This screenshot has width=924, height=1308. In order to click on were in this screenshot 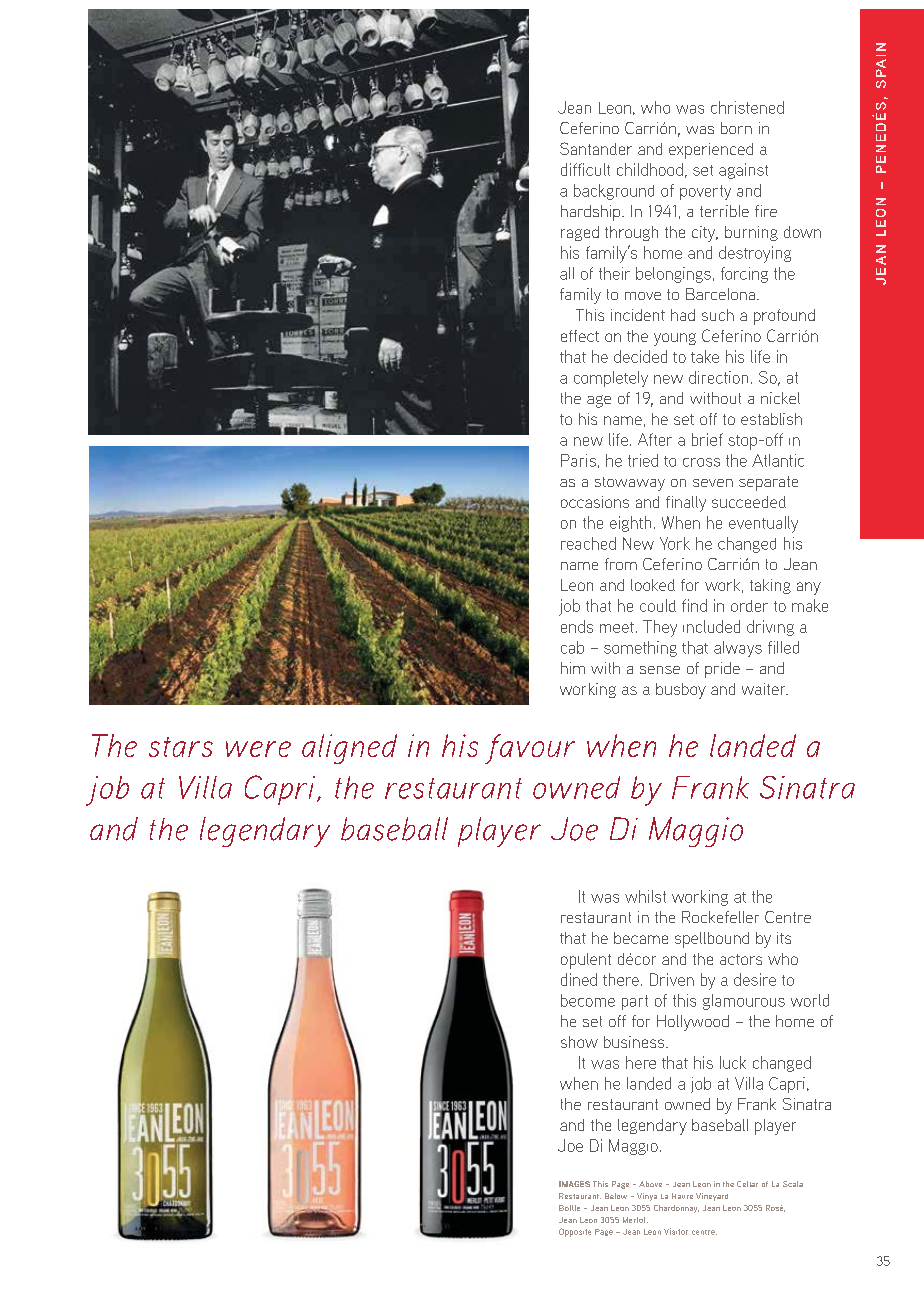, I will do `click(258, 749)`.
